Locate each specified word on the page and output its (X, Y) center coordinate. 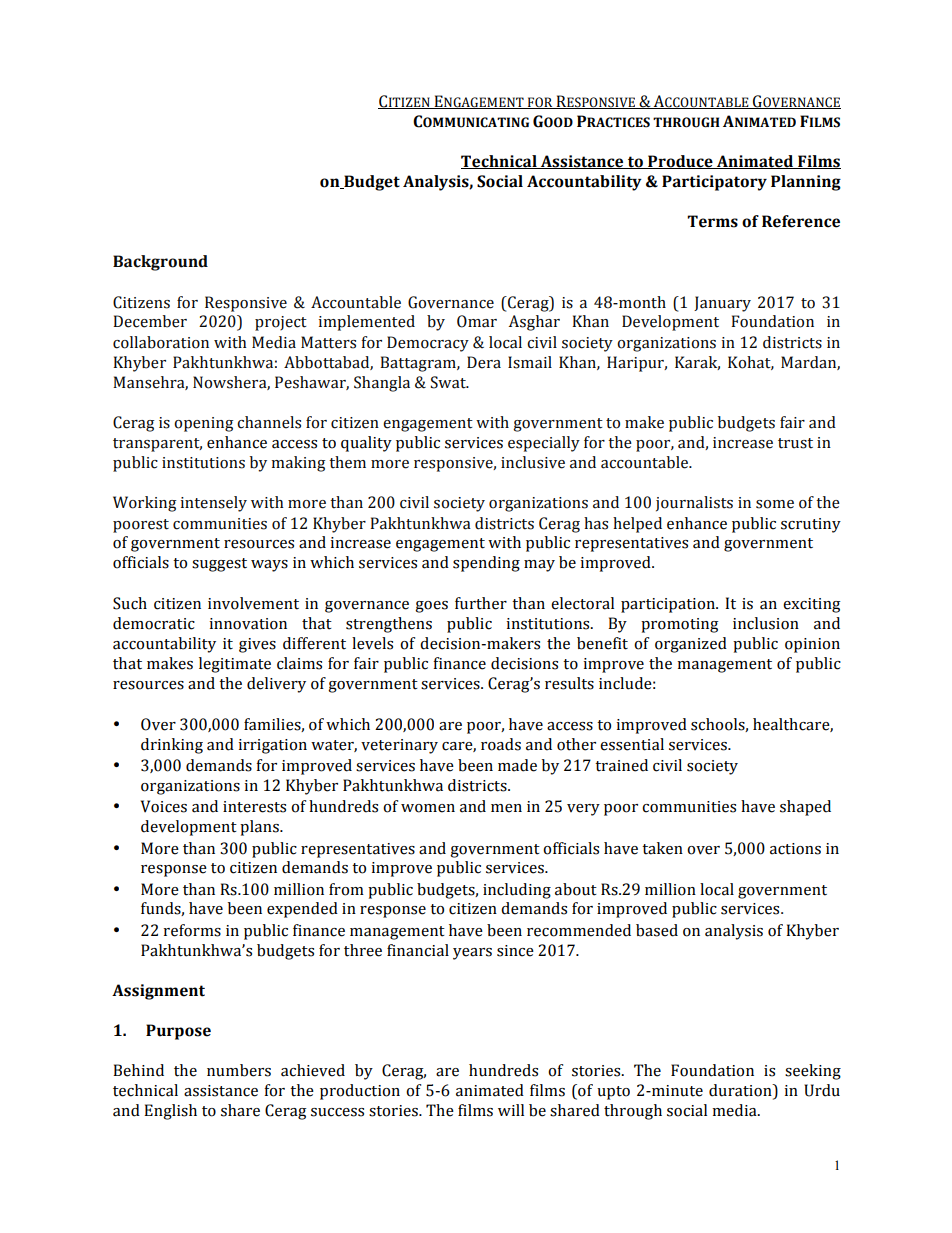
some (775, 504)
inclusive (533, 462)
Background (160, 263)
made (517, 765)
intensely (214, 504)
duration (741, 1091)
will (511, 1110)
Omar (477, 321)
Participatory (714, 183)
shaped (805, 808)
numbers (239, 1070)
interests (254, 807)
